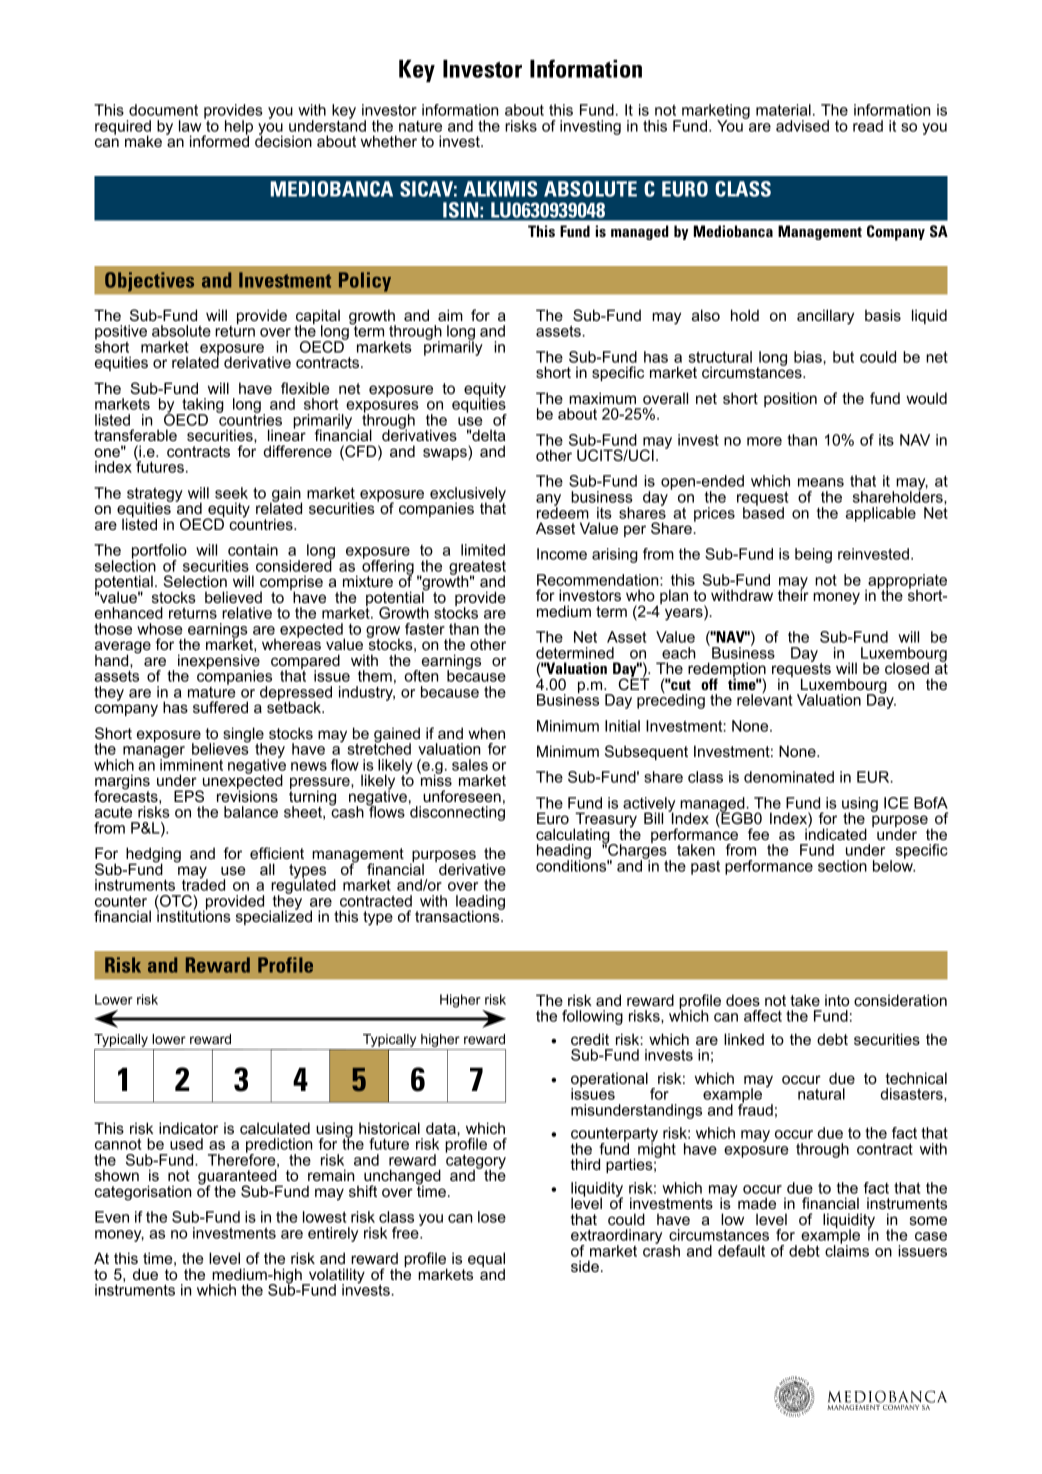 This page has height=1474, width=1042. I want to click on means, so click(821, 482).
